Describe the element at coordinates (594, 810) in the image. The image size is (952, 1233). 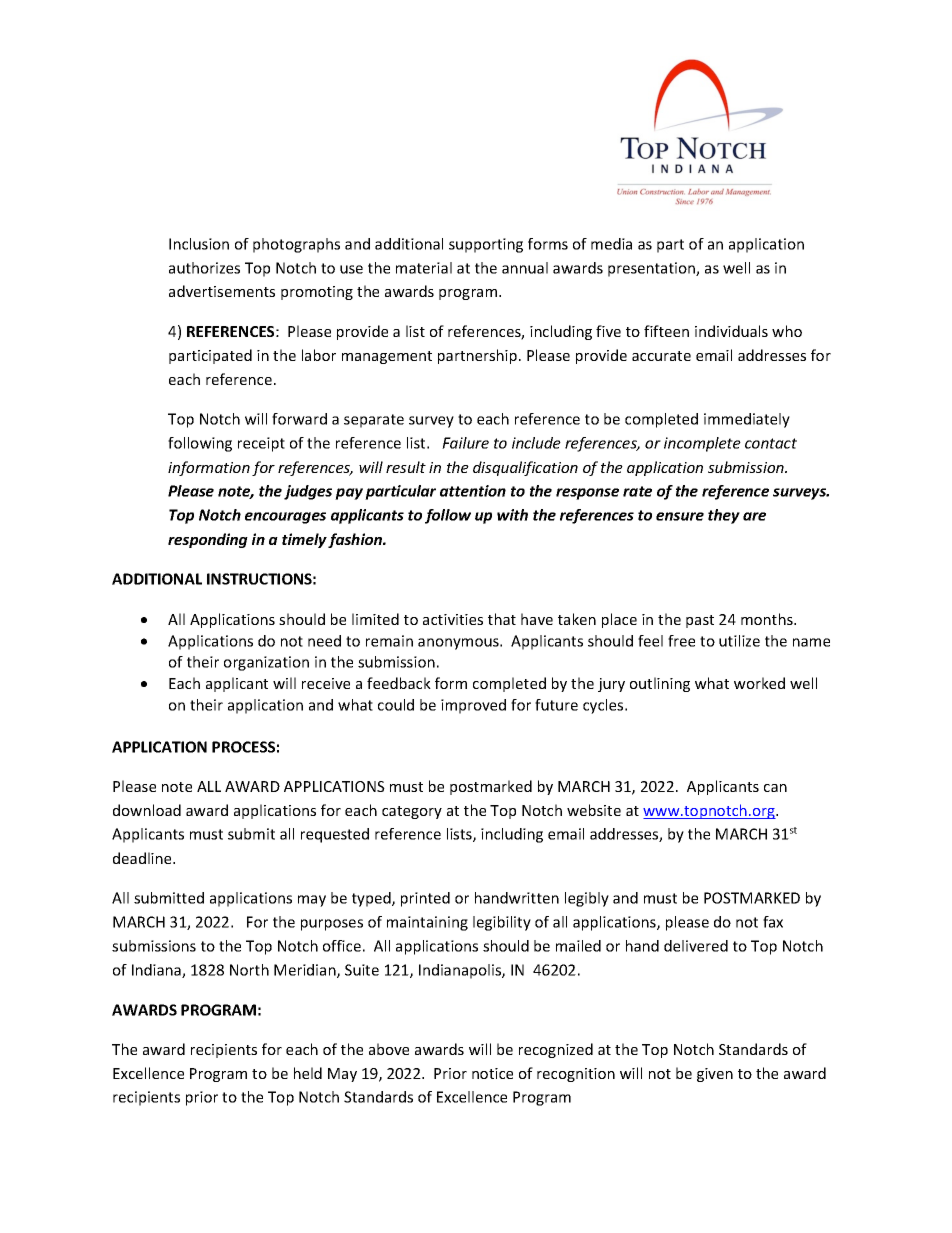
I see `website` at that location.
